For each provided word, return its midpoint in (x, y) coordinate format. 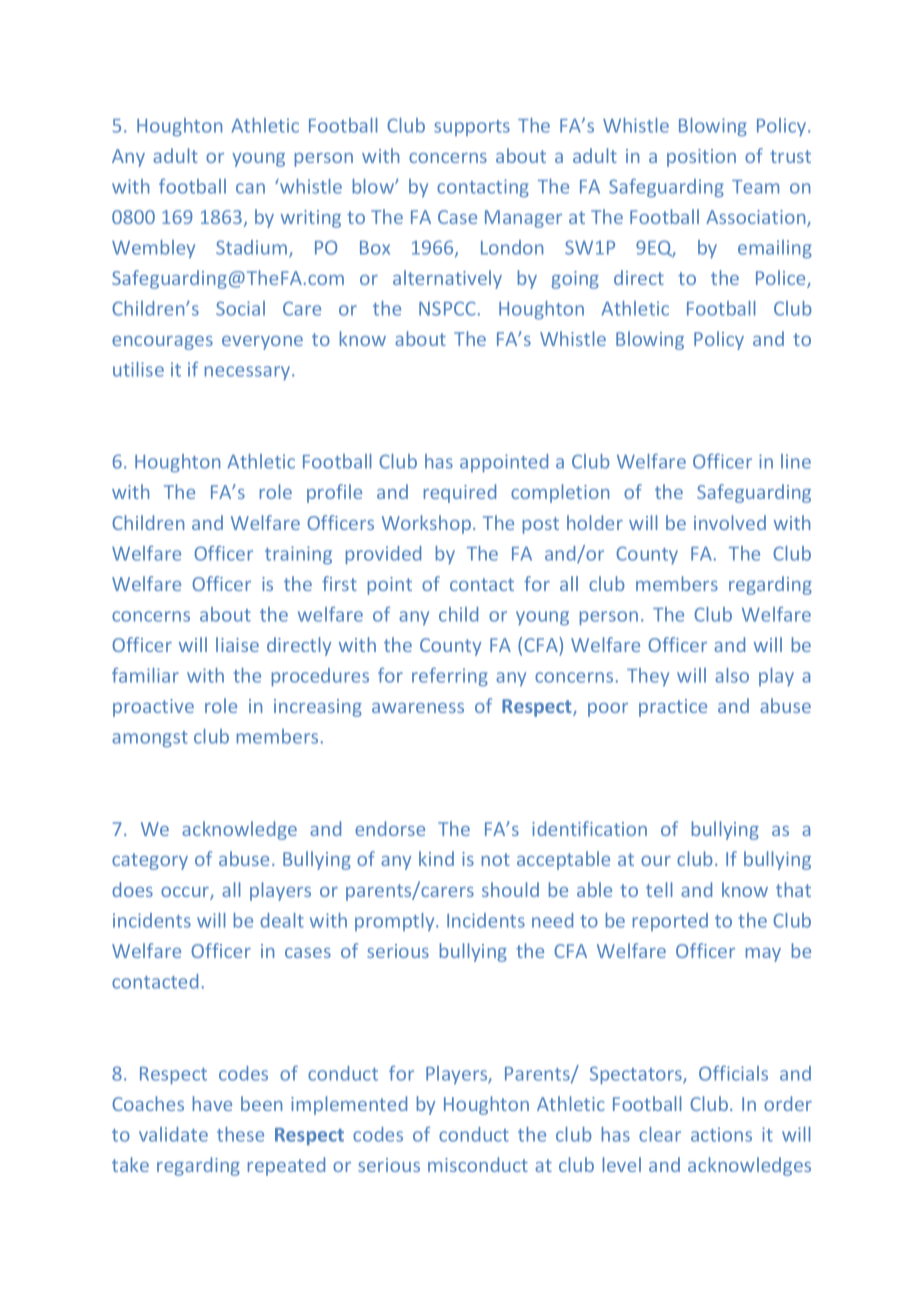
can (250, 188)
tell (659, 889)
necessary (249, 373)
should (510, 889)
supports (472, 128)
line (796, 461)
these (240, 1134)
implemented (349, 1105)
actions (721, 1134)
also (732, 675)
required (460, 493)
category (150, 861)
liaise (237, 644)
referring (450, 677)
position (701, 158)
